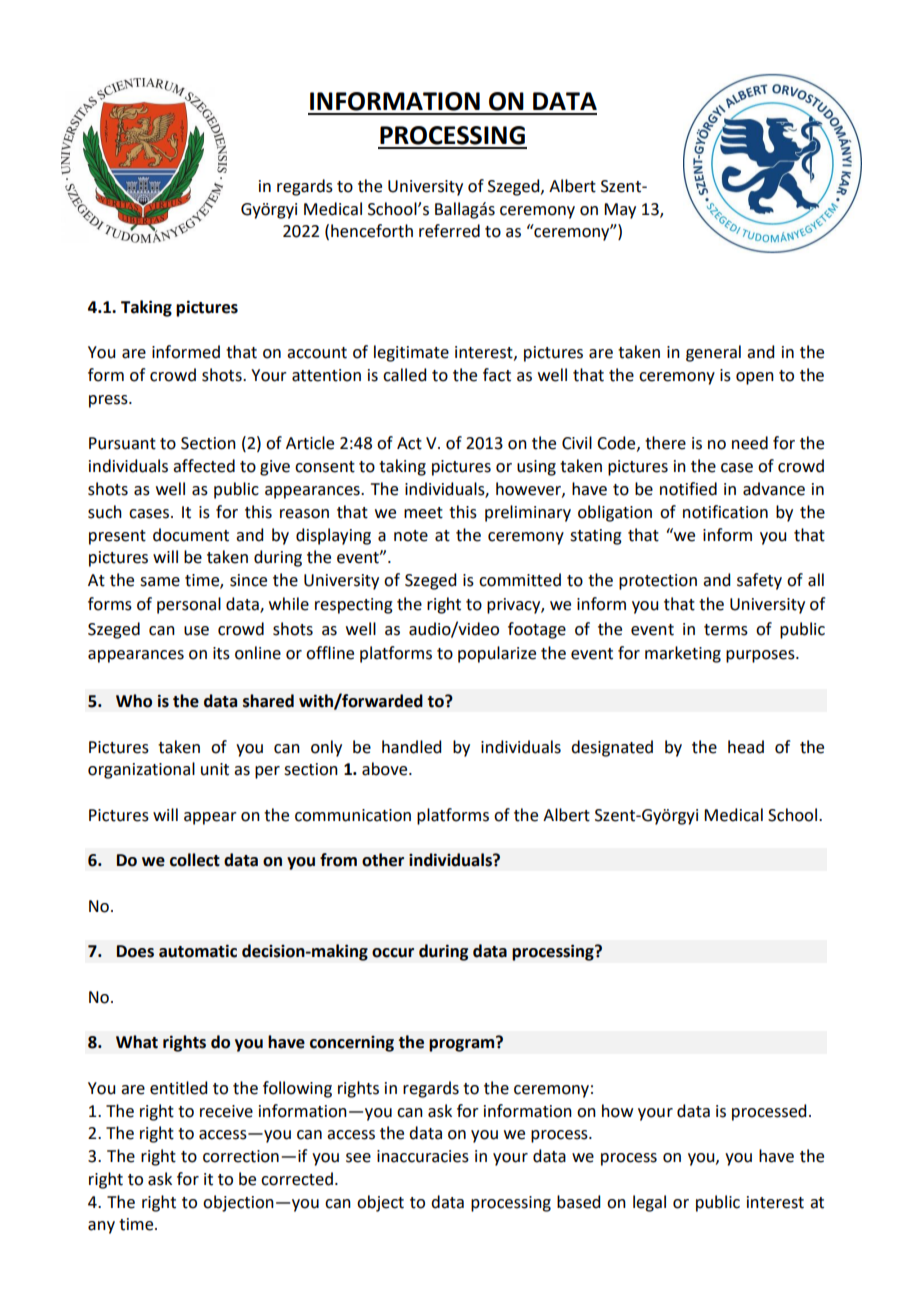 Image resolution: width=924 pixels, height=1308 pixels. What do you see at coordinates (372, 231) in the screenshot?
I see `henceforth` at bounding box center [372, 231].
